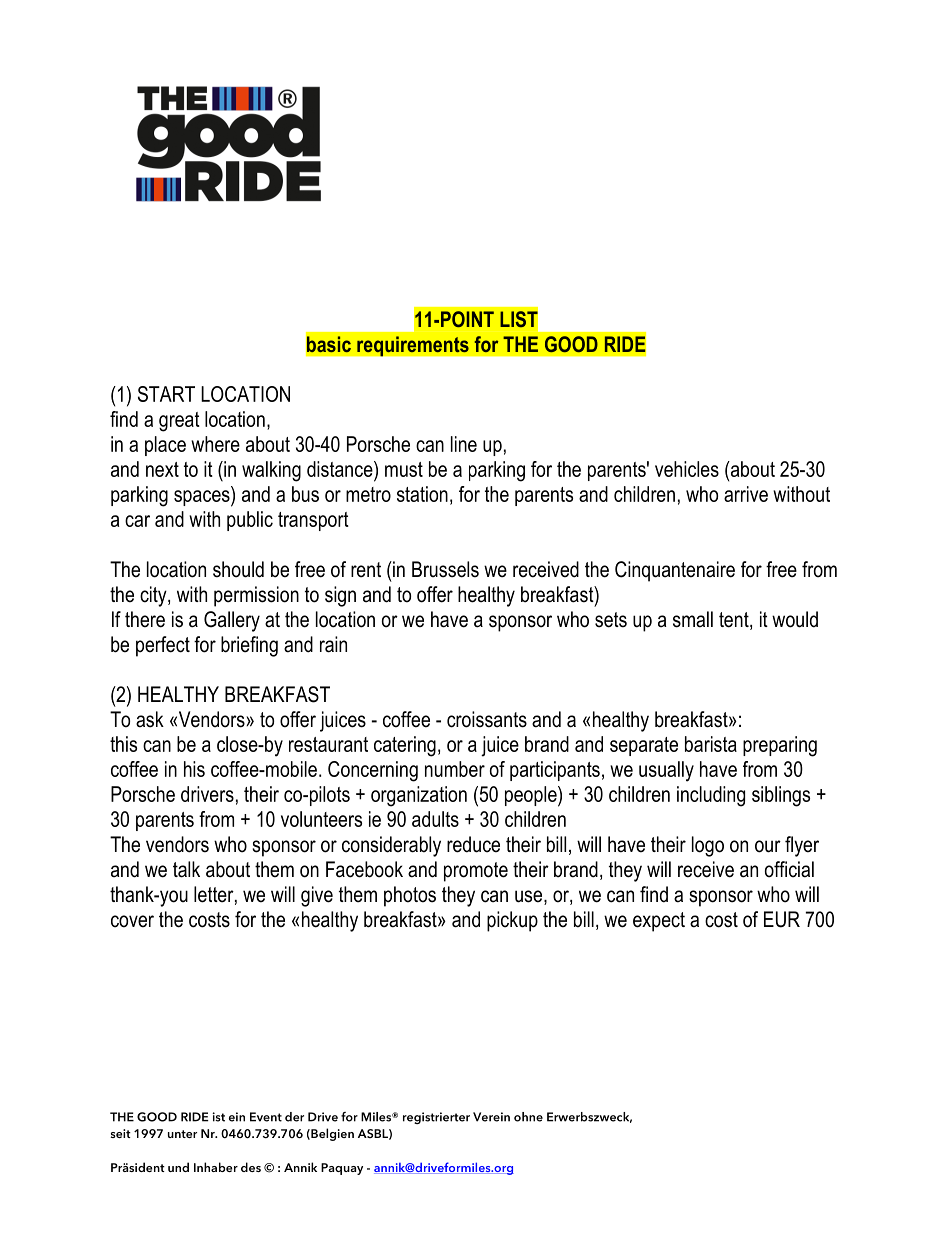 The height and width of the image is (1233, 952). Describe the element at coordinates (735, 621) in the image. I see `tent` at that location.
